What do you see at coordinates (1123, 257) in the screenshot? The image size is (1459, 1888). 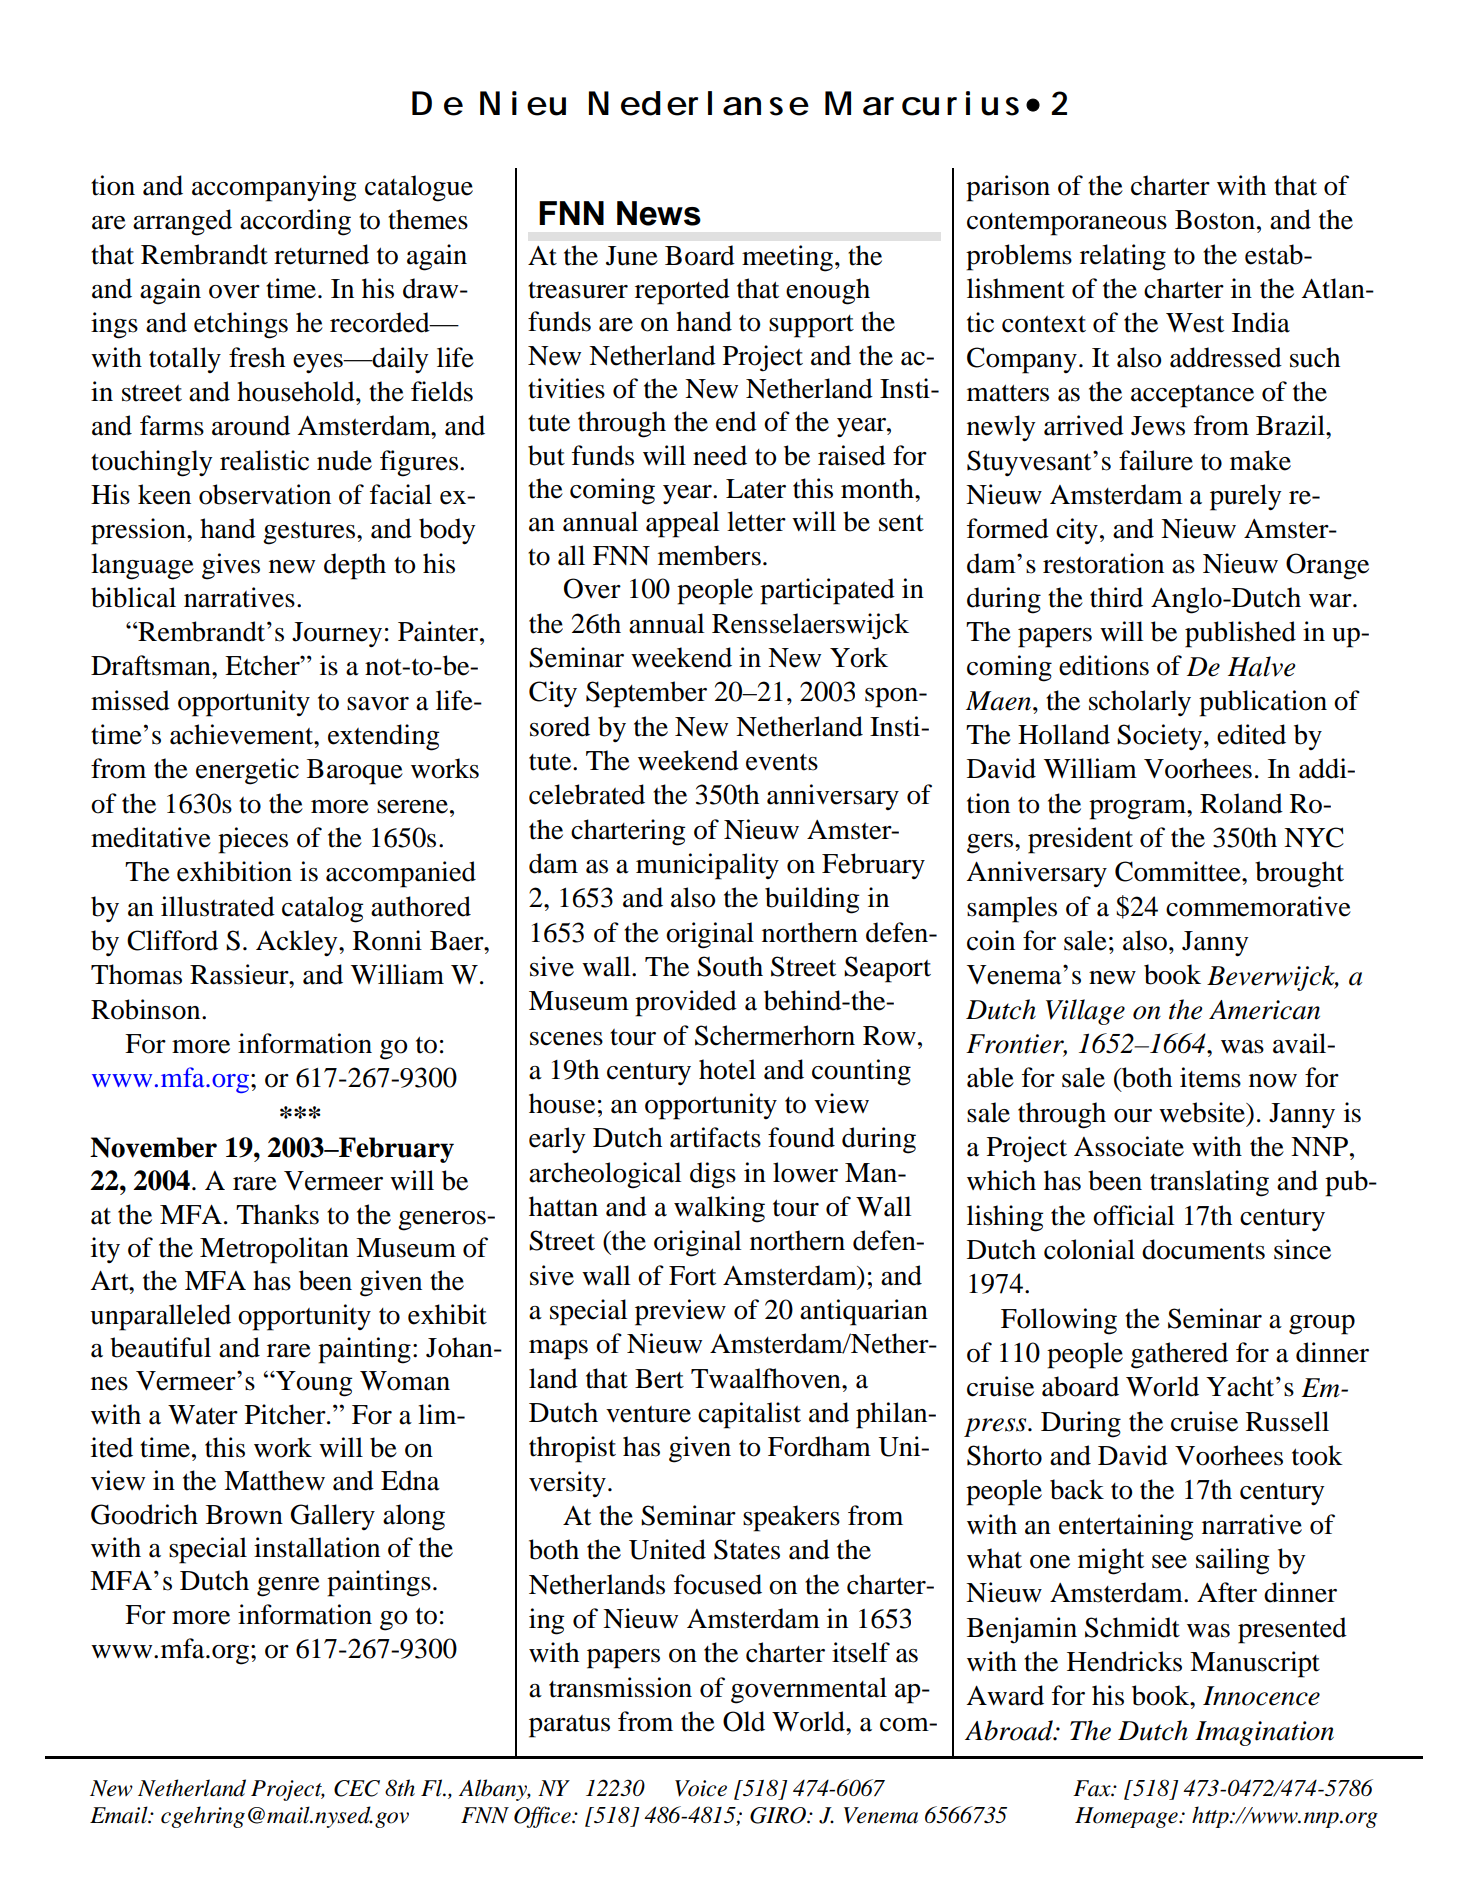 I see `relating` at bounding box center [1123, 257].
